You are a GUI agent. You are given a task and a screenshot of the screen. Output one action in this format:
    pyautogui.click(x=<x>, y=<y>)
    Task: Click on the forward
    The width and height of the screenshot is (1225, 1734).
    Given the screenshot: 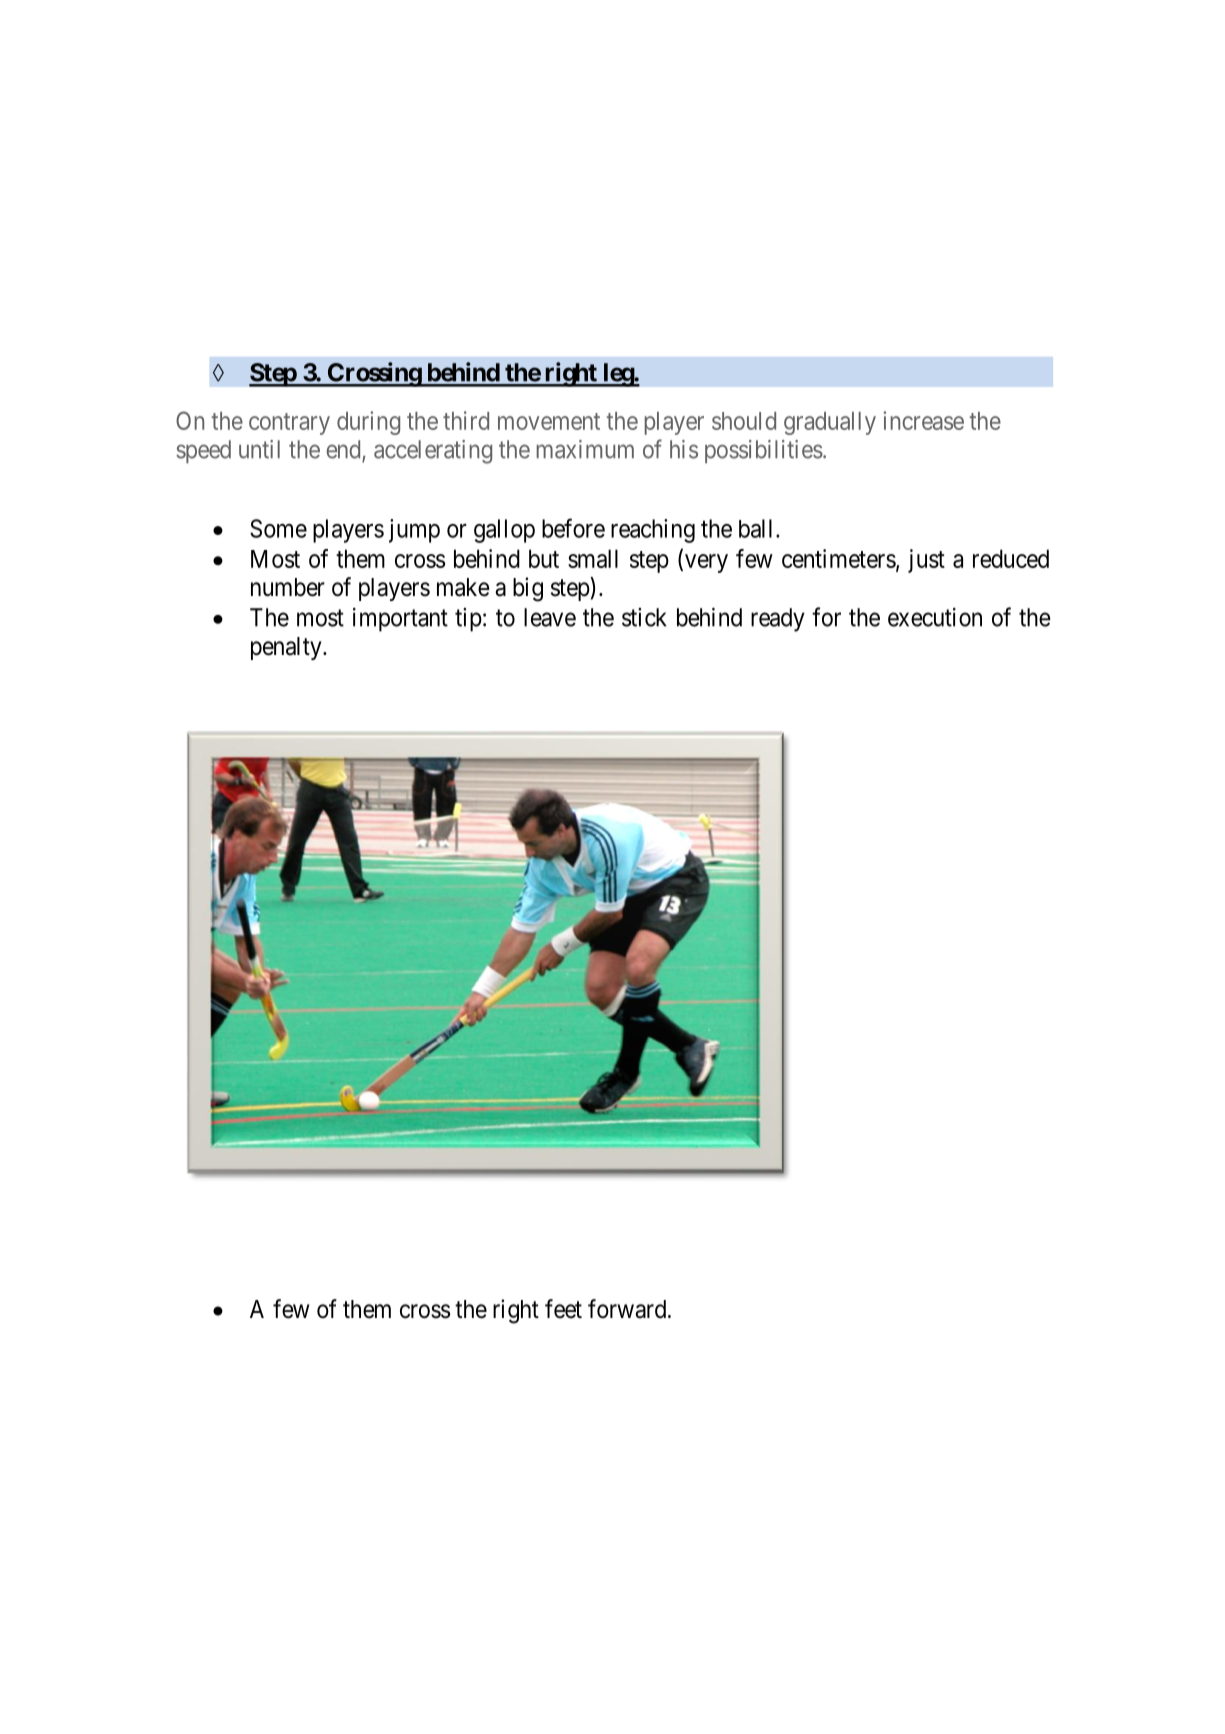 What is the action you would take?
    pyautogui.click(x=627, y=1309)
